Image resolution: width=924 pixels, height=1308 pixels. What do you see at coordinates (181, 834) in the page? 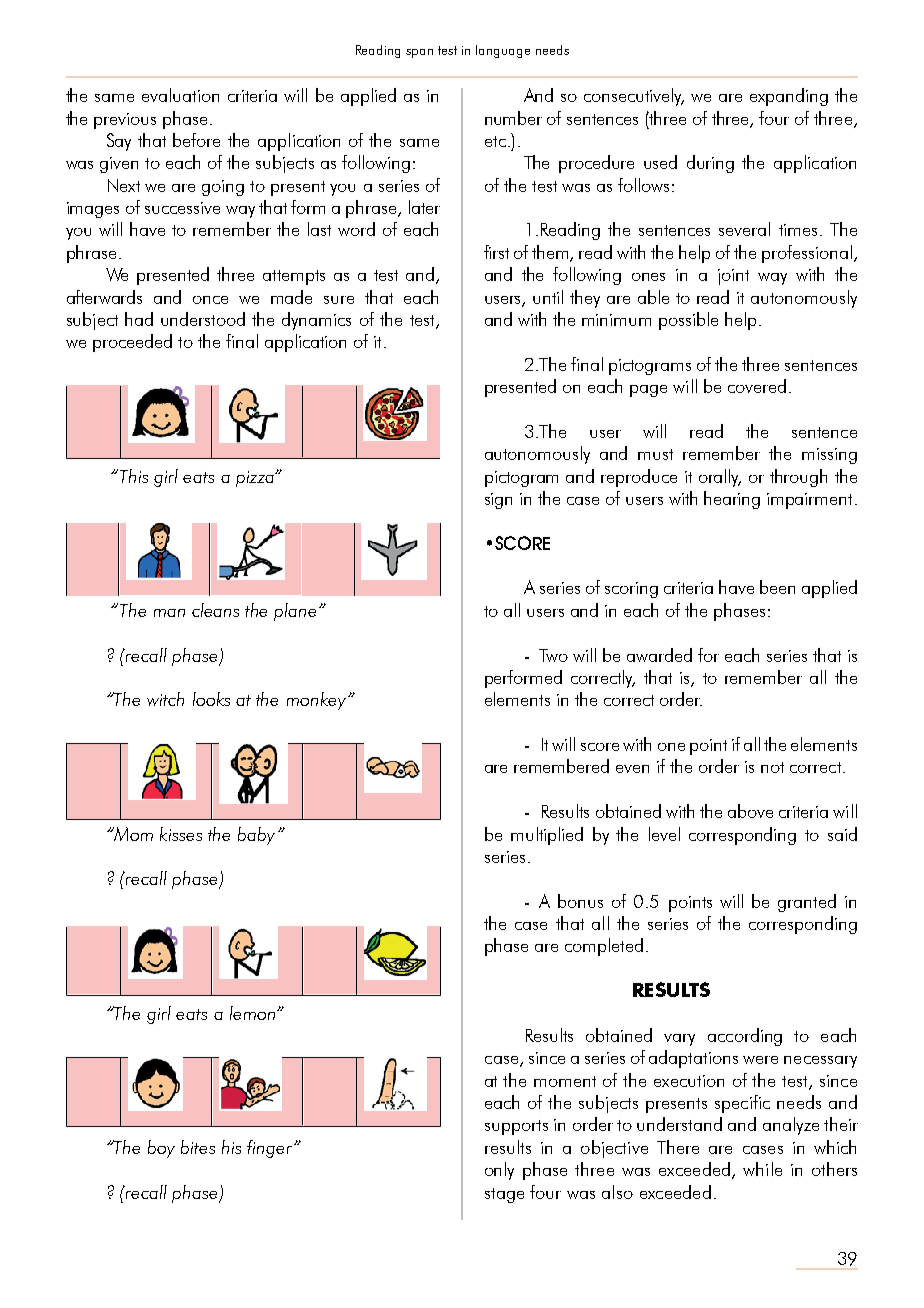
I see `kisses` at bounding box center [181, 834].
